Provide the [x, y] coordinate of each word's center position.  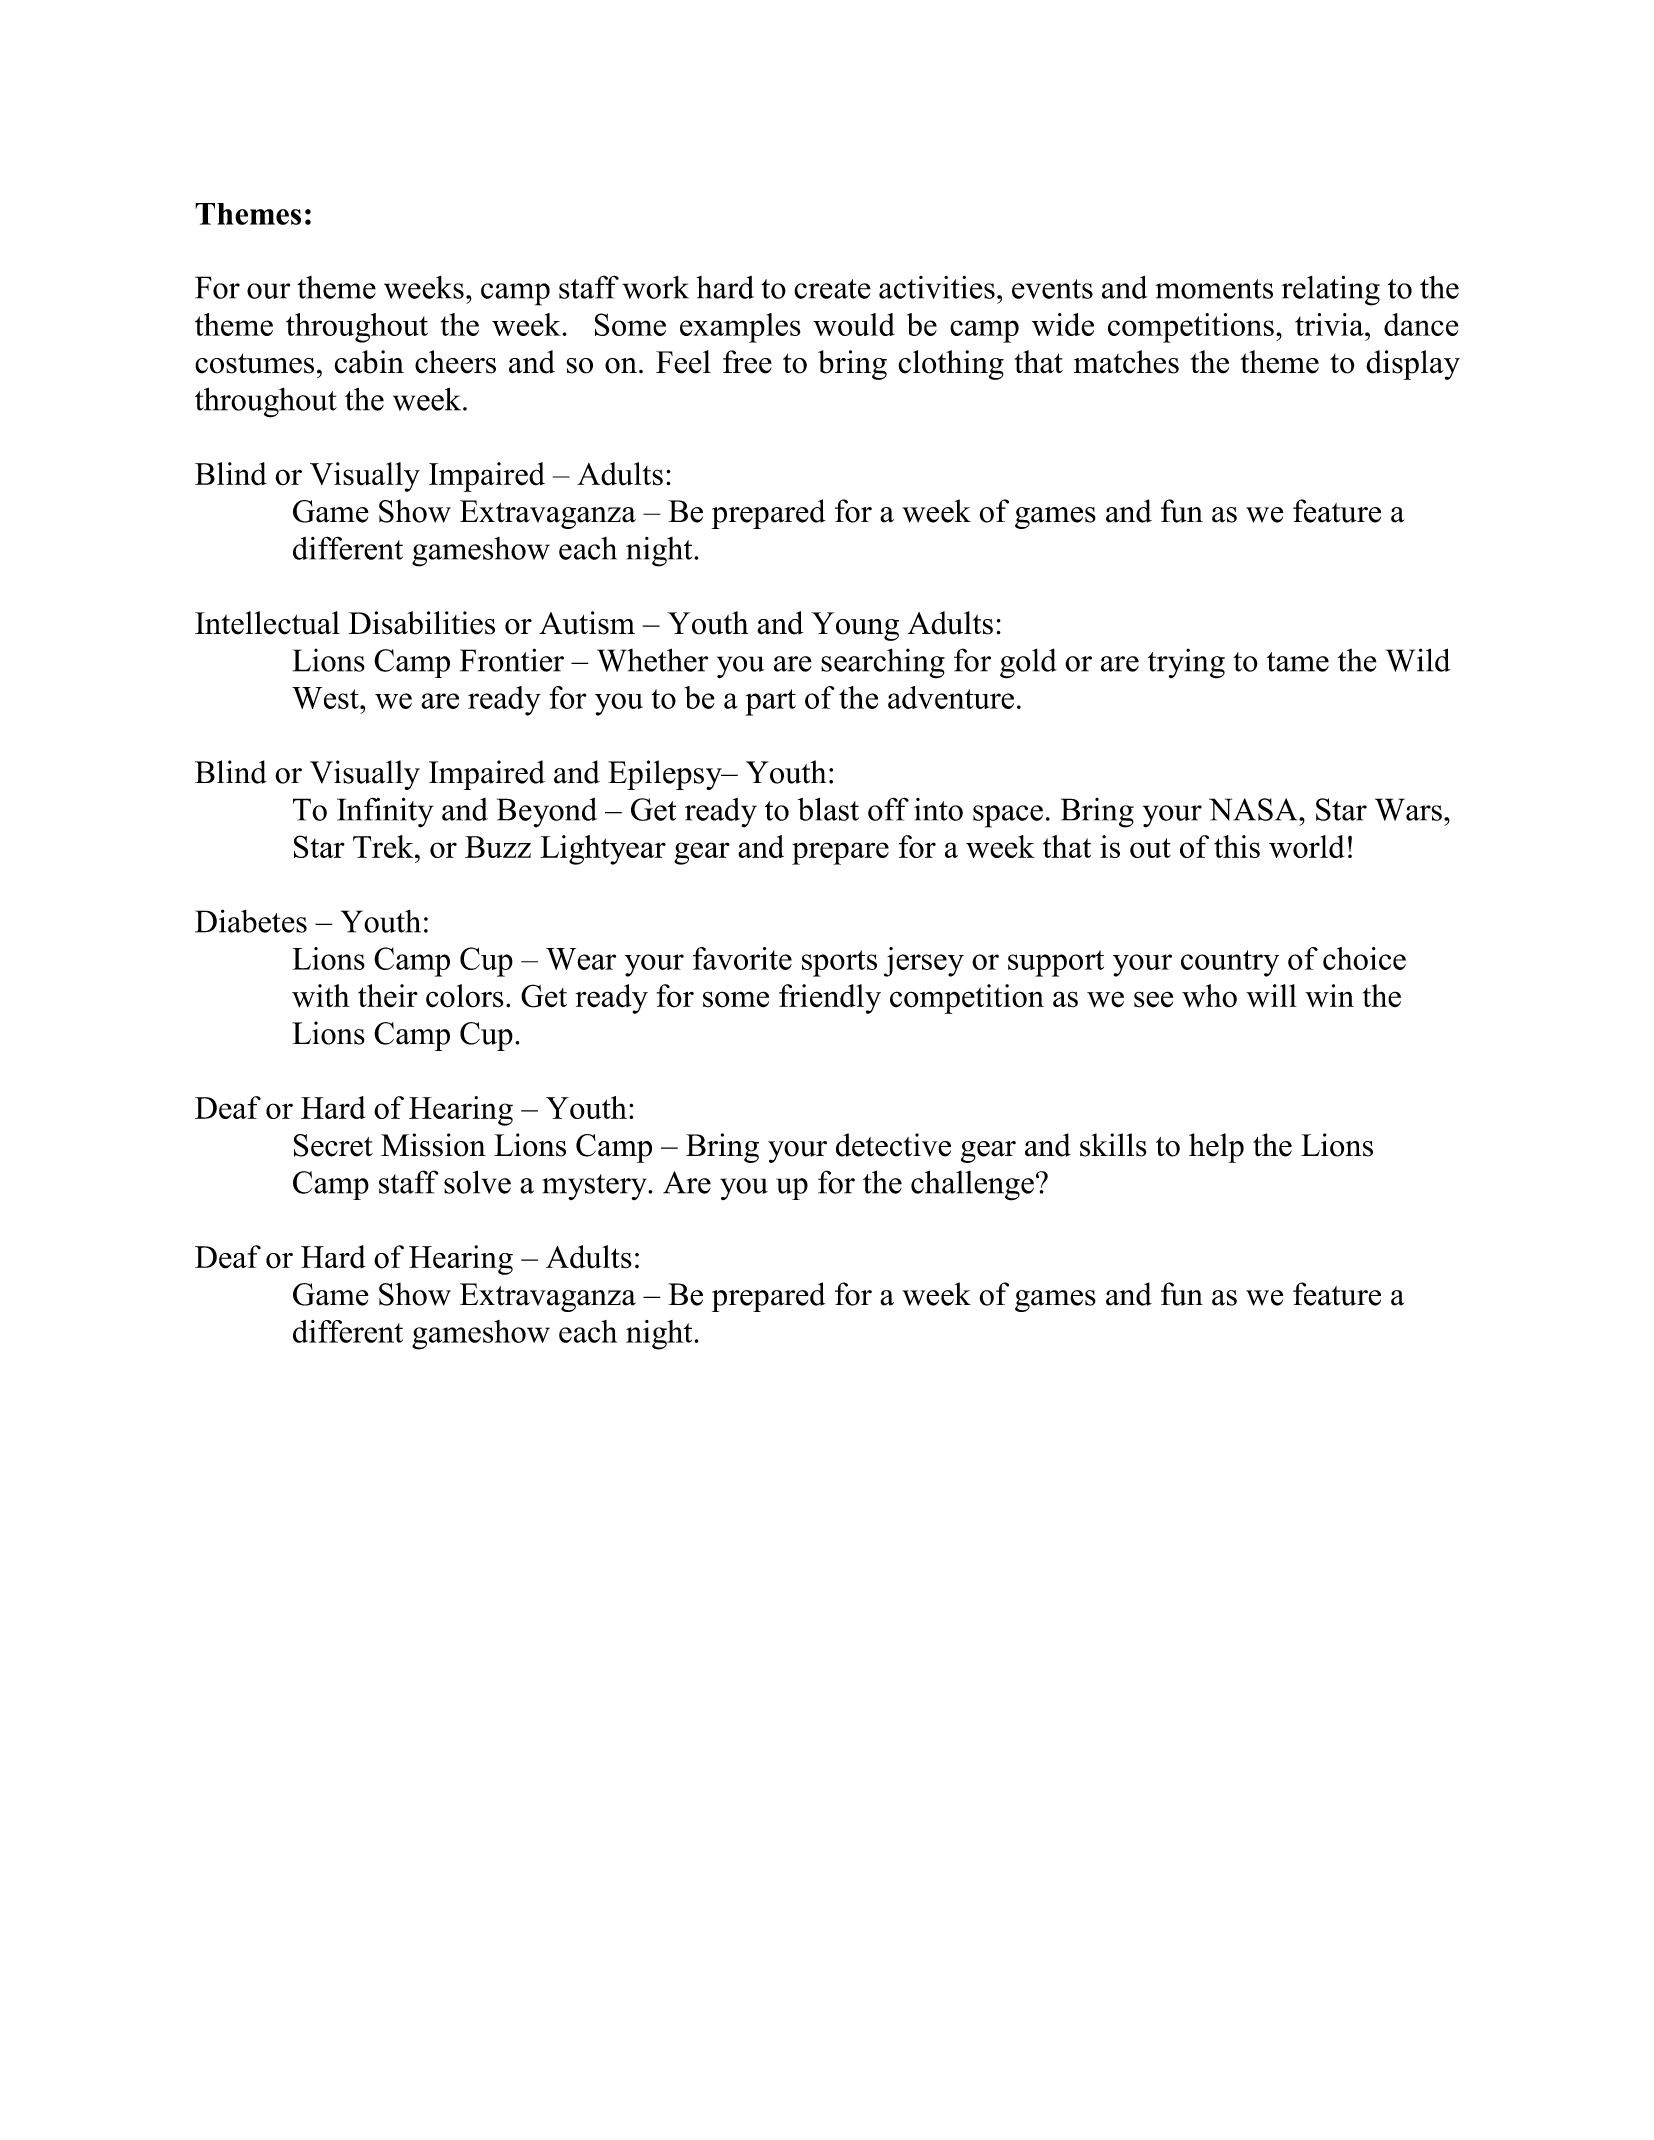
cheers [455, 362]
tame [1298, 662]
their [388, 996]
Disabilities [422, 623]
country [1230, 963]
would [854, 324]
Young [855, 626]
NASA [1254, 809]
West [326, 698]
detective [893, 1145]
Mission [433, 1145]
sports [839, 963]
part [770, 702]
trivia [1330, 324]
